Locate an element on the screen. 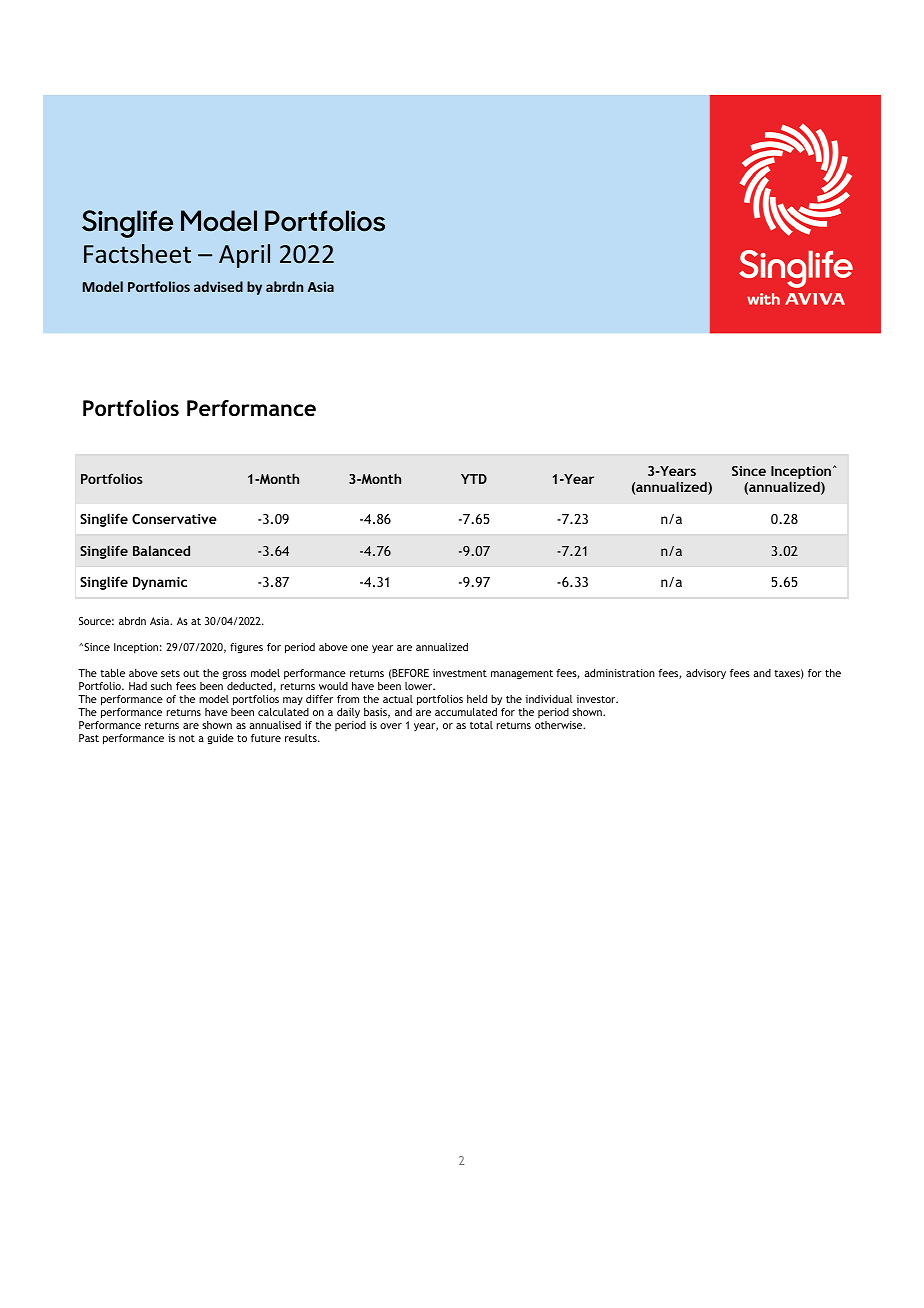 The width and height of the screenshot is (924, 1308). YTD is located at coordinates (474, 479).
